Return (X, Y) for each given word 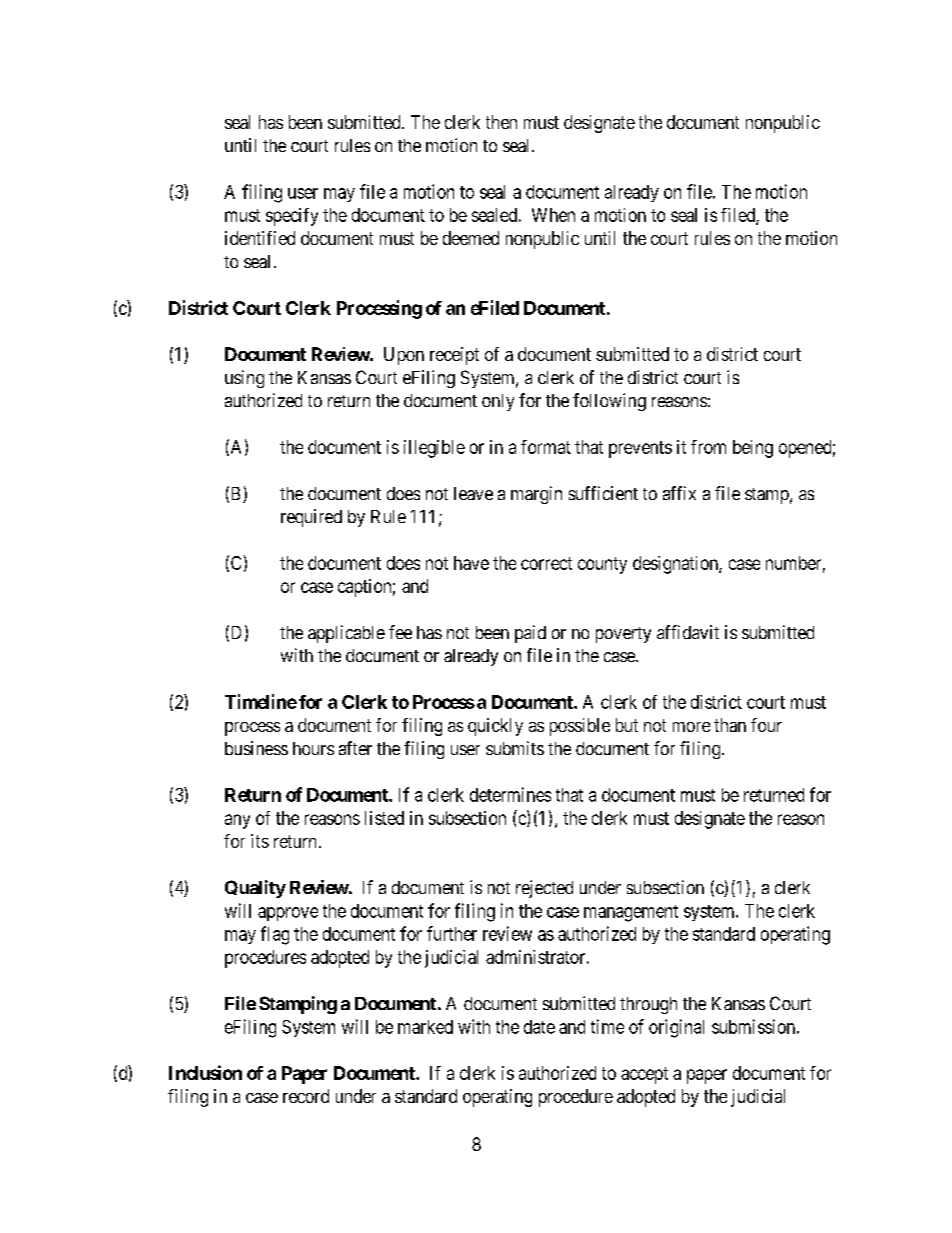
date (539, 1027)
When (553, 215)
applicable (346, 634)
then (501, 122)
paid (530, 634)
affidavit (688, 632)
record (306, 1096)
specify (292, 217)
